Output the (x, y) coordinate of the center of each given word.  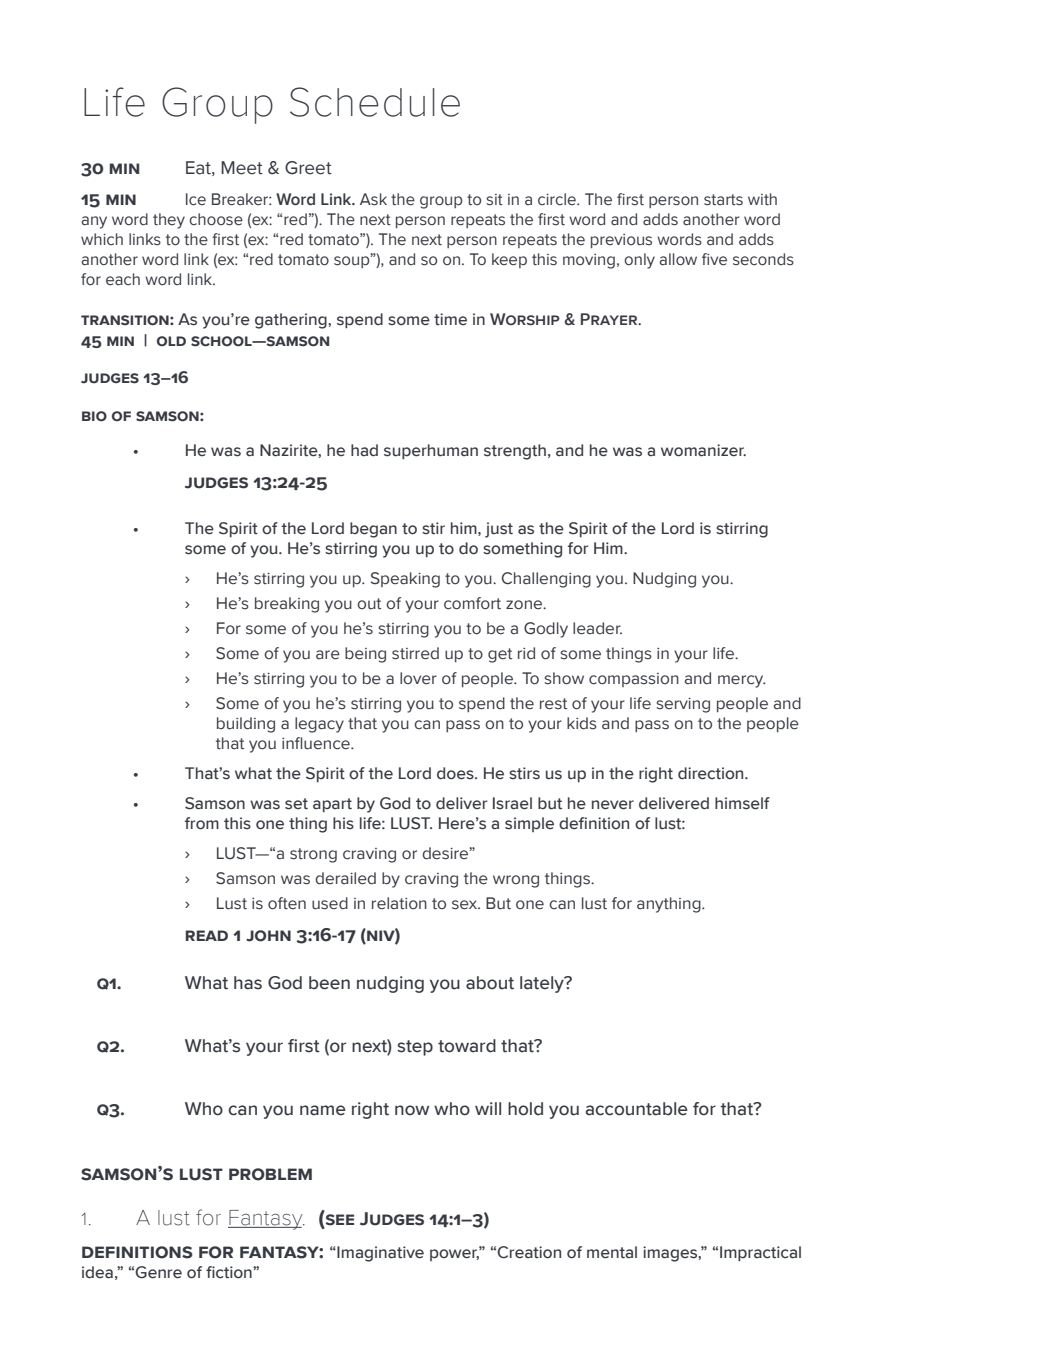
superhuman (431, 451)
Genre (158, 1272)
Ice (196, 199)
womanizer (703, 450)
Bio (94, 416)
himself (742, 803)
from (202, 823)
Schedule (375, 102)
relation (399, 903)
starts (723, 200)
